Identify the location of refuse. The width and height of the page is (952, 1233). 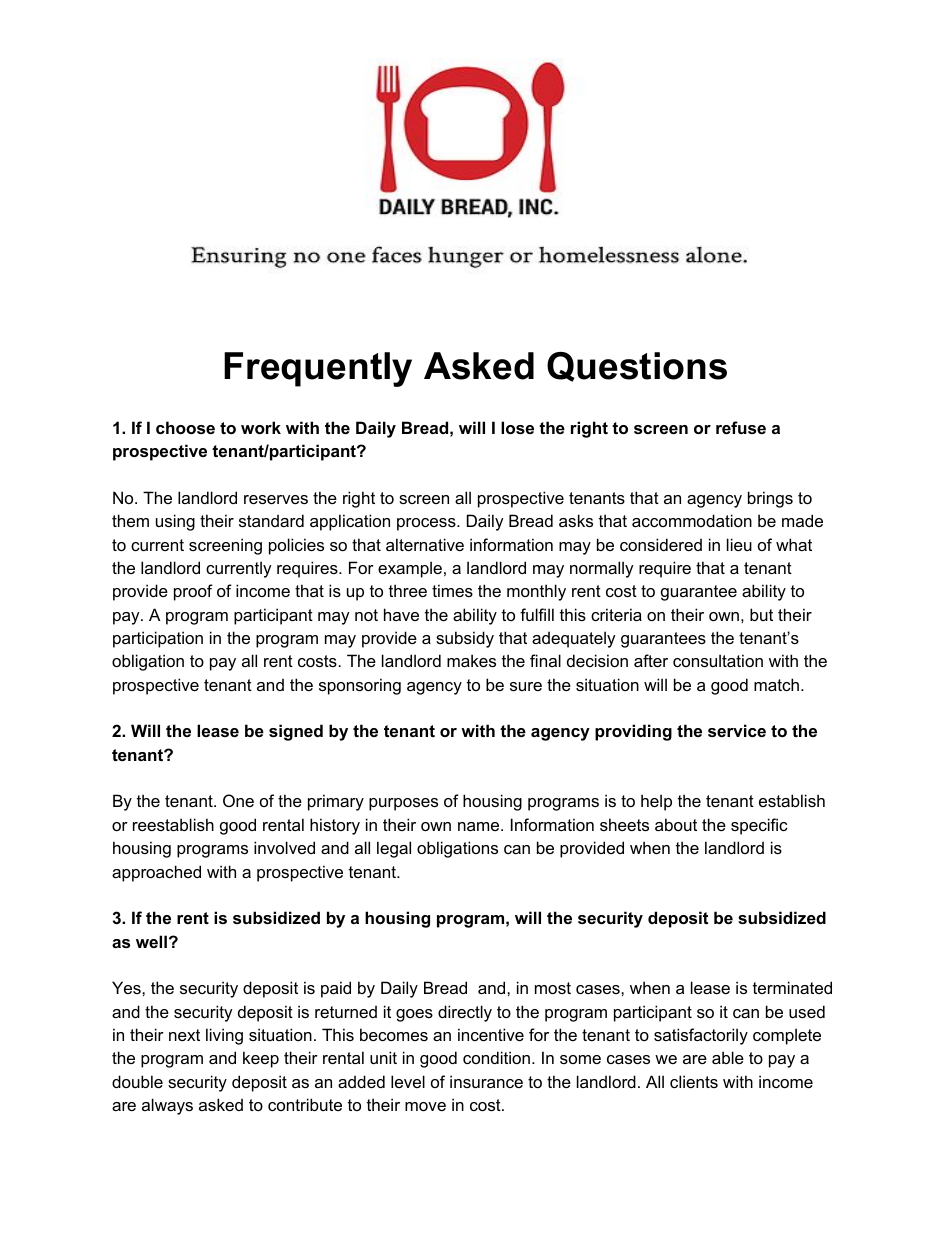
(741, 427).
